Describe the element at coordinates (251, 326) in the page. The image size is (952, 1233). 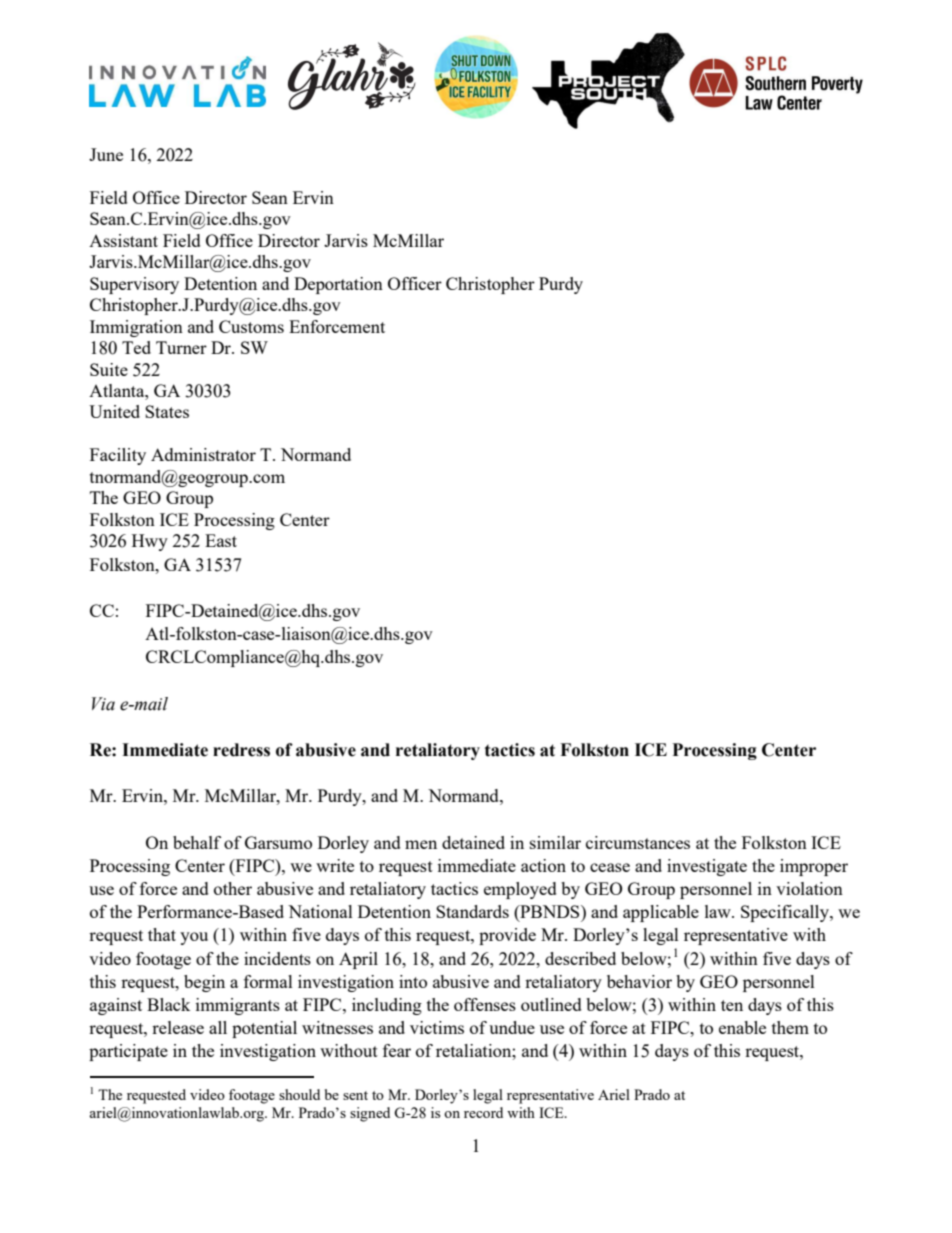
I see `Customs` at that location.
